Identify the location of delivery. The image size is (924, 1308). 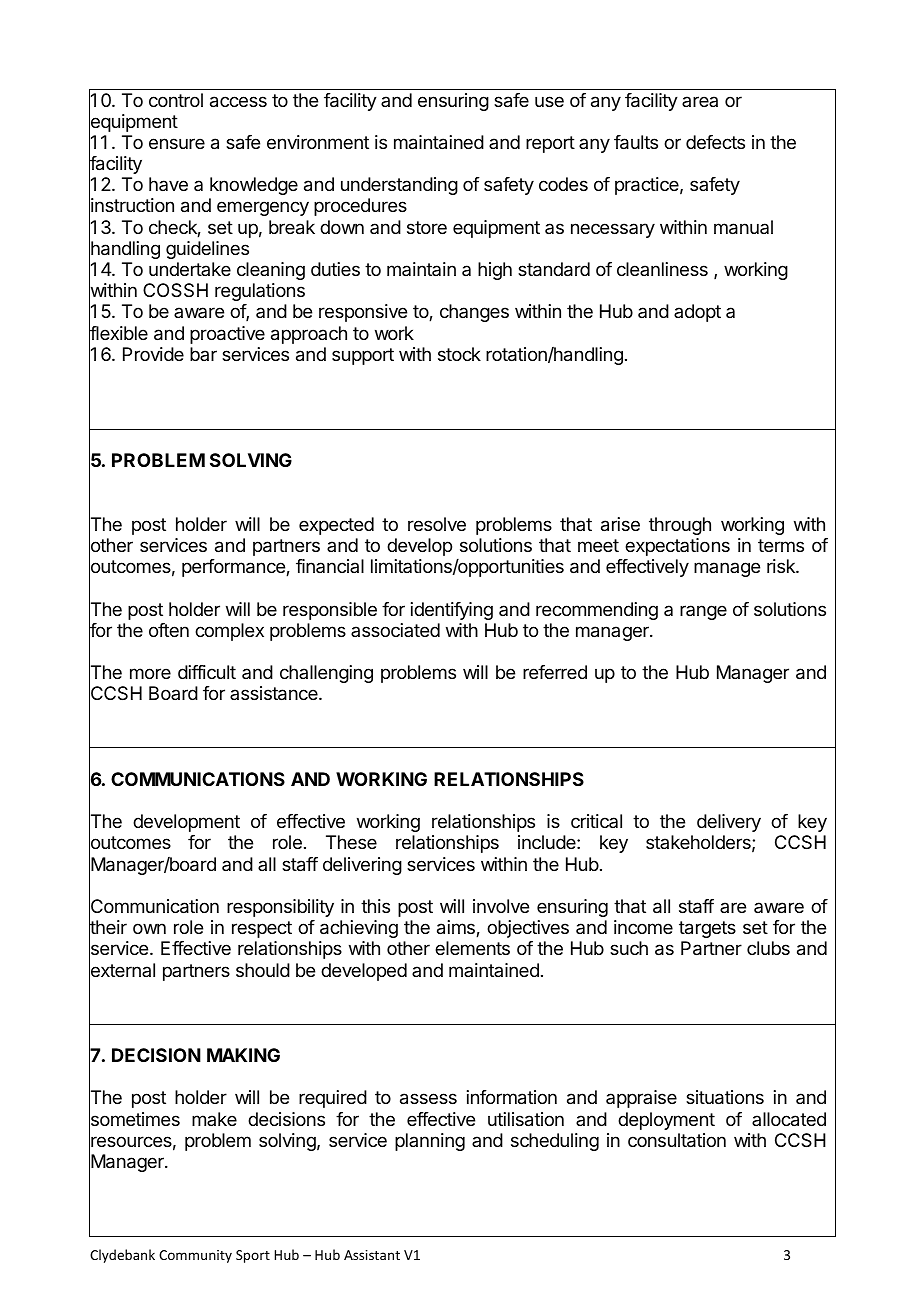
(729, 823).
